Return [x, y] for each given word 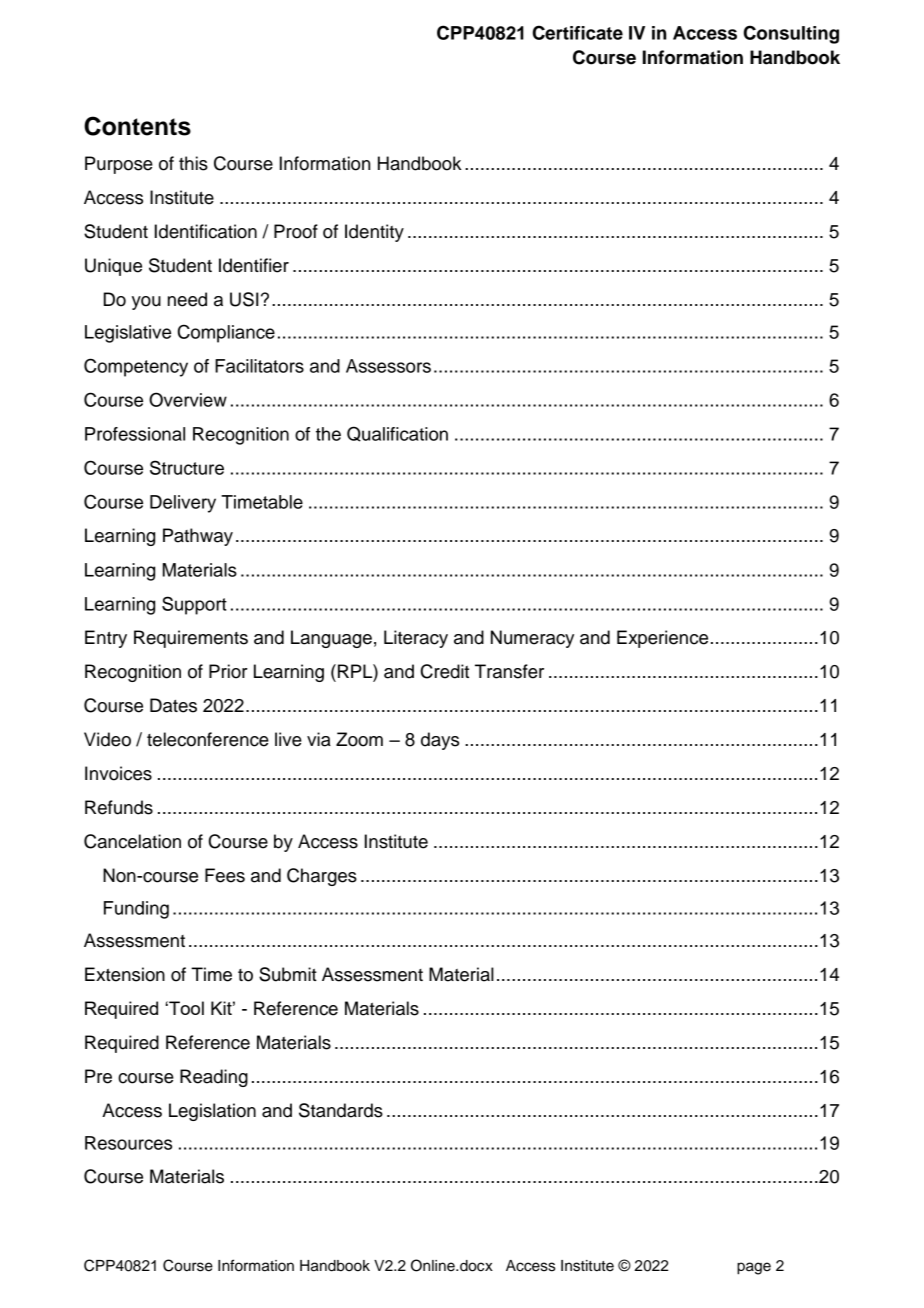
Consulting [791, 34]
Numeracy [532, 639]
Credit [445, 671]
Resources [128, 1143]
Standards [341, 1110]
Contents [137, 126]
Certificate [578, 32]
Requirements [191, 639]
